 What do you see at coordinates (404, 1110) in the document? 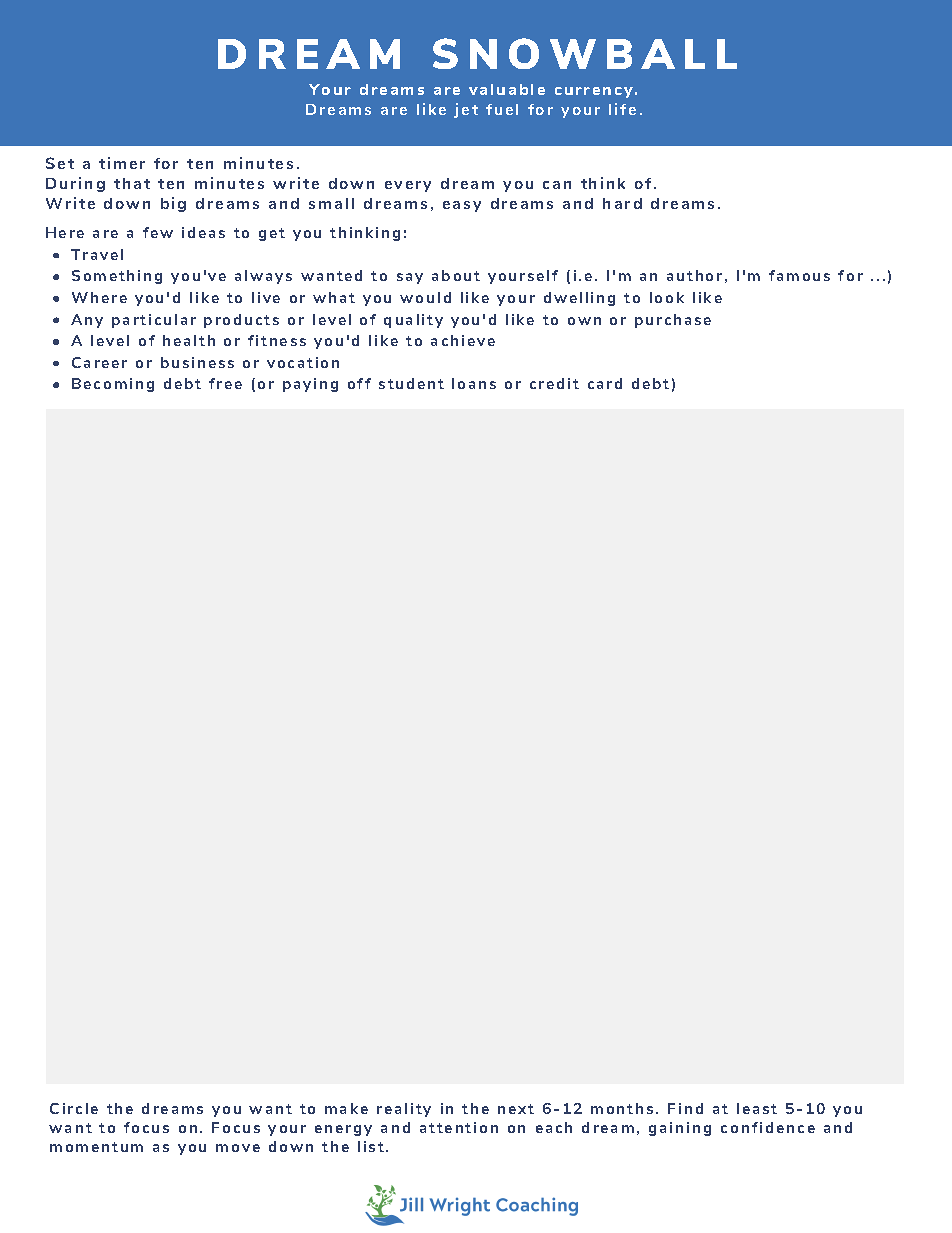
I see `reality` at bounding box center [404, 1110].
